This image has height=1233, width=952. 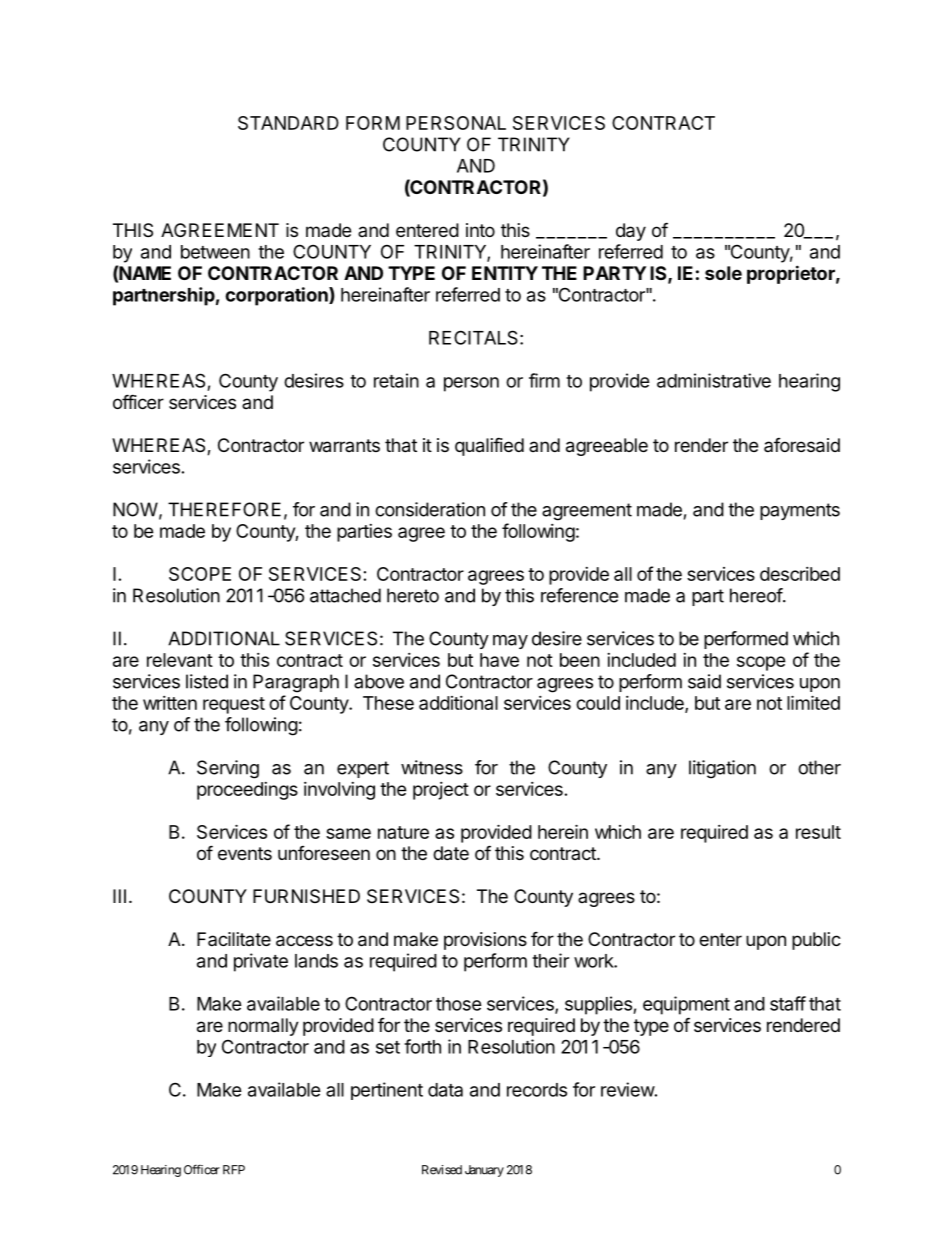 I want to click on relevant, so click(x=180, y=660).
